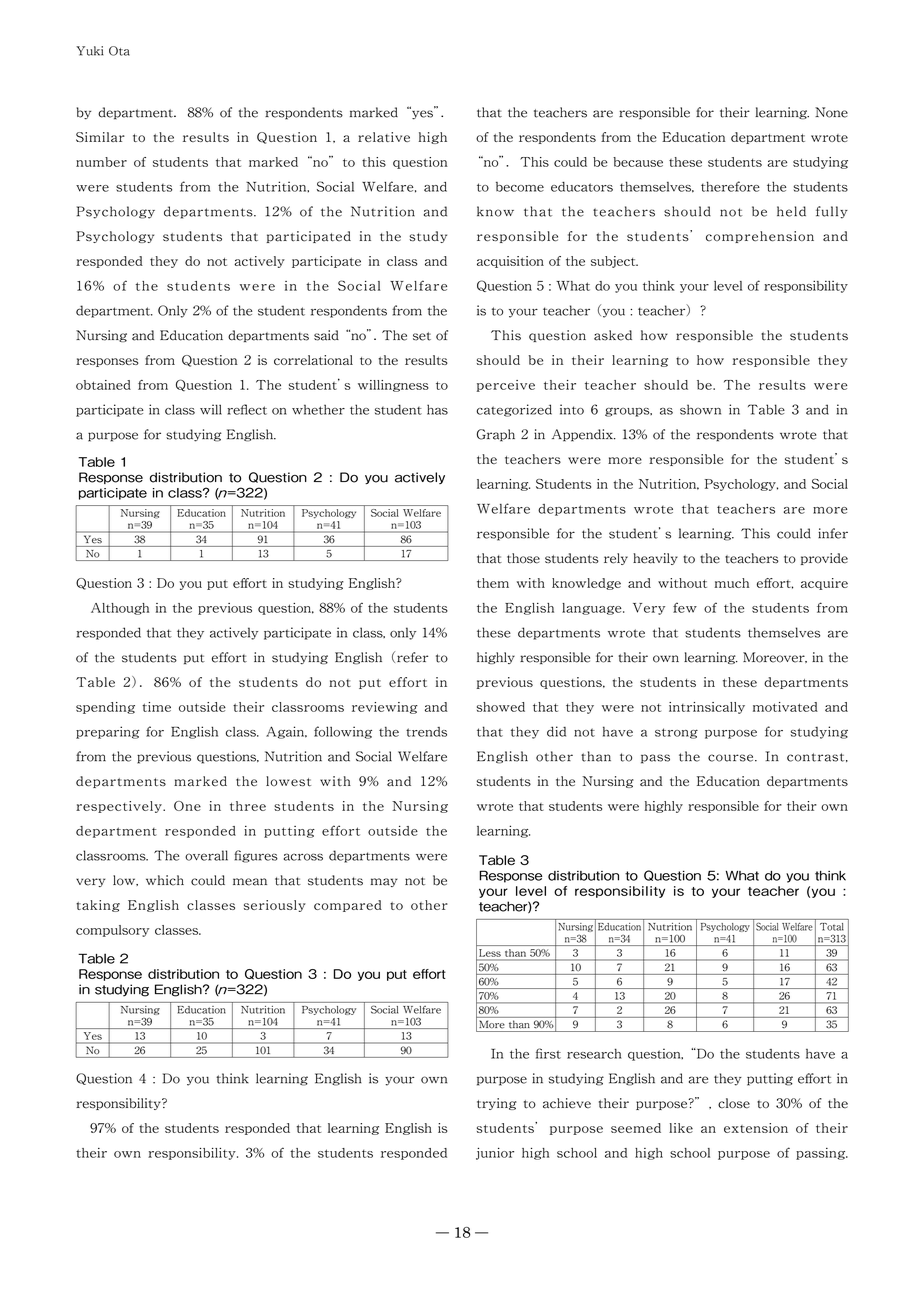 The height and width of the screenshot is (1308, 924). What do you see at coordinates (497, 1104) in the screenshot?
I see `trying` at bounding box center [497, 1104].
